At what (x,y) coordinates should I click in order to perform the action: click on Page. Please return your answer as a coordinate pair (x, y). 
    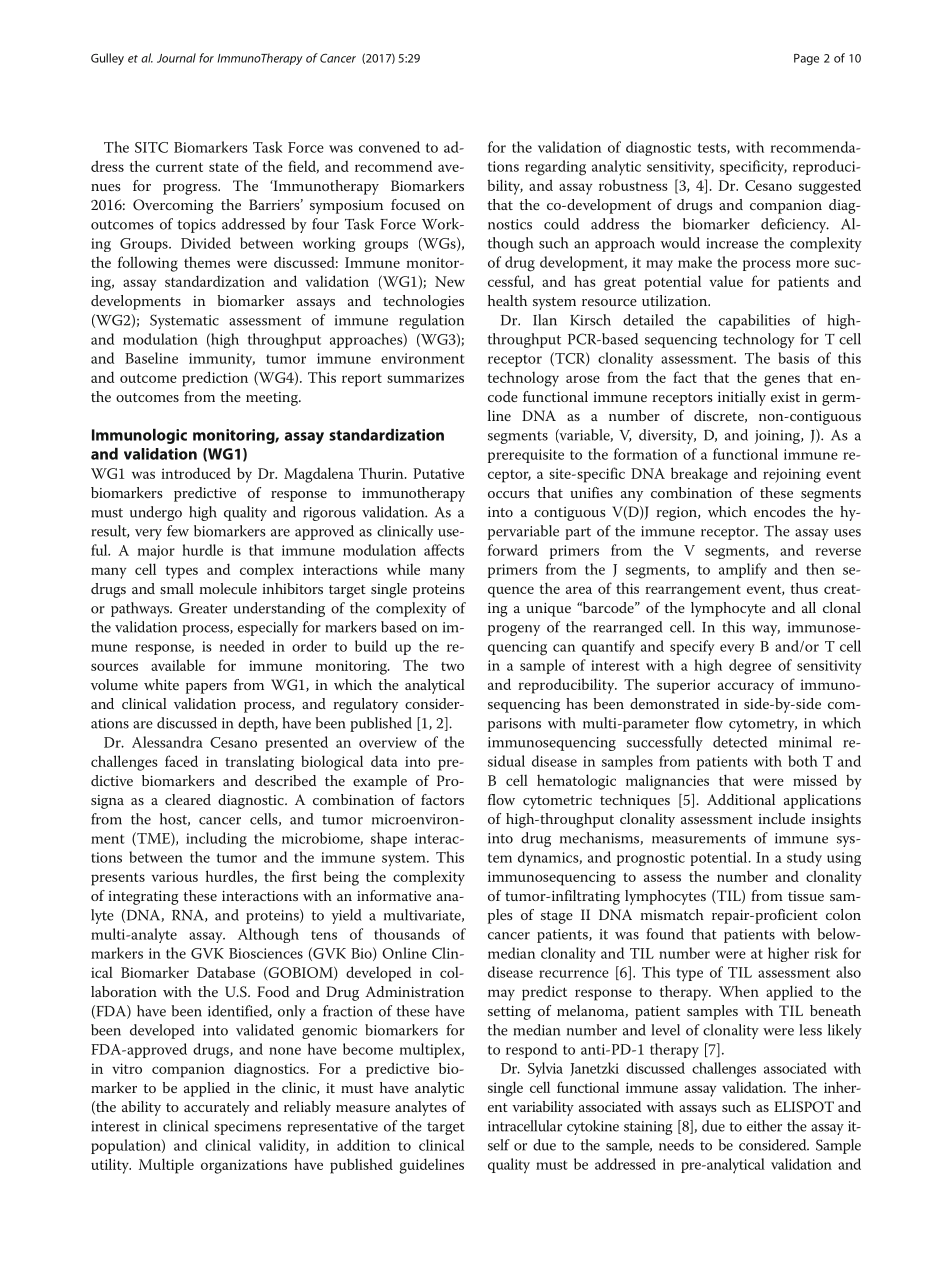
    Looking at the image, I should click on (806, 59).
